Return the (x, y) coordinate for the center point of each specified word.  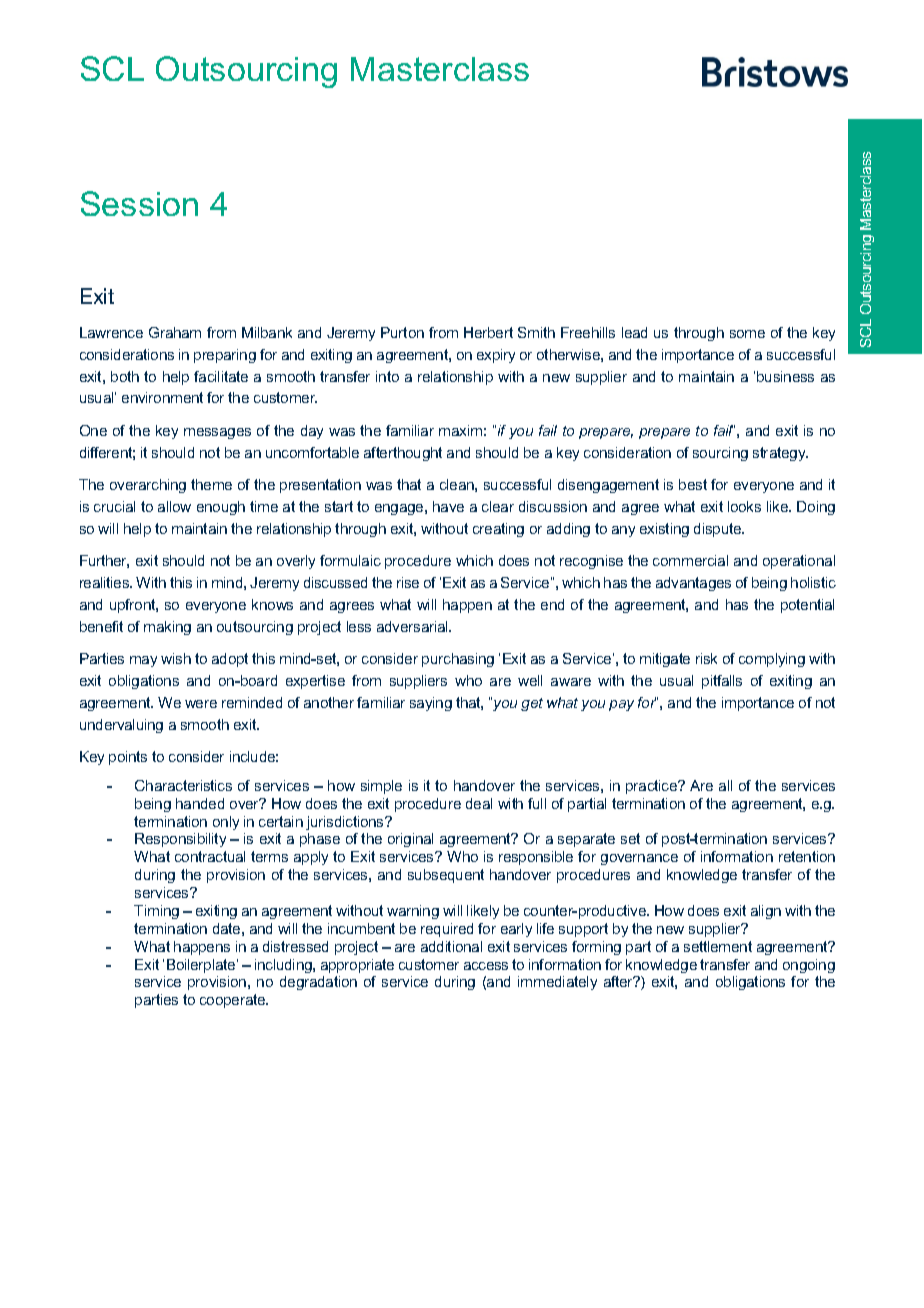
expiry (496, 356)
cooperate (234, 1001)
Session (139, 203)
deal (479, 803)
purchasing (458, 660)
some (747, 334)
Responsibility (180, 840)
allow (174, 506)
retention (807, 856)
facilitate (221, 376)
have (448, 506)
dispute (719, 530)
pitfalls (722, 682)
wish (176, 658)
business (785, 376)
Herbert (488, 332)
